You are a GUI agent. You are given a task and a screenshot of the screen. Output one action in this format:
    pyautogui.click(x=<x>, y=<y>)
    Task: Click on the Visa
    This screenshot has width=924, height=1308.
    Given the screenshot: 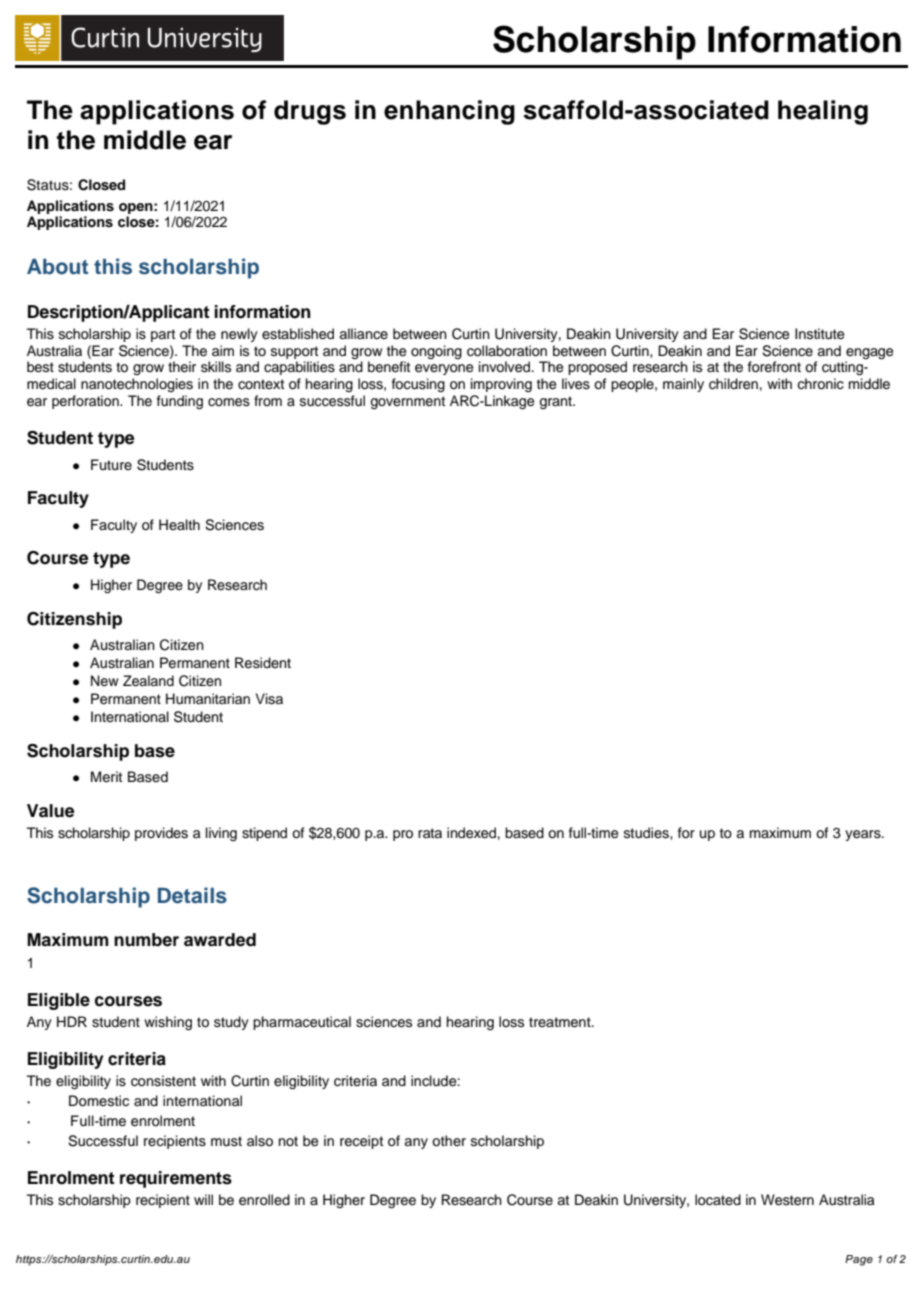 What is the action you would take?
    pyautogui.click(x=269, y=699)
